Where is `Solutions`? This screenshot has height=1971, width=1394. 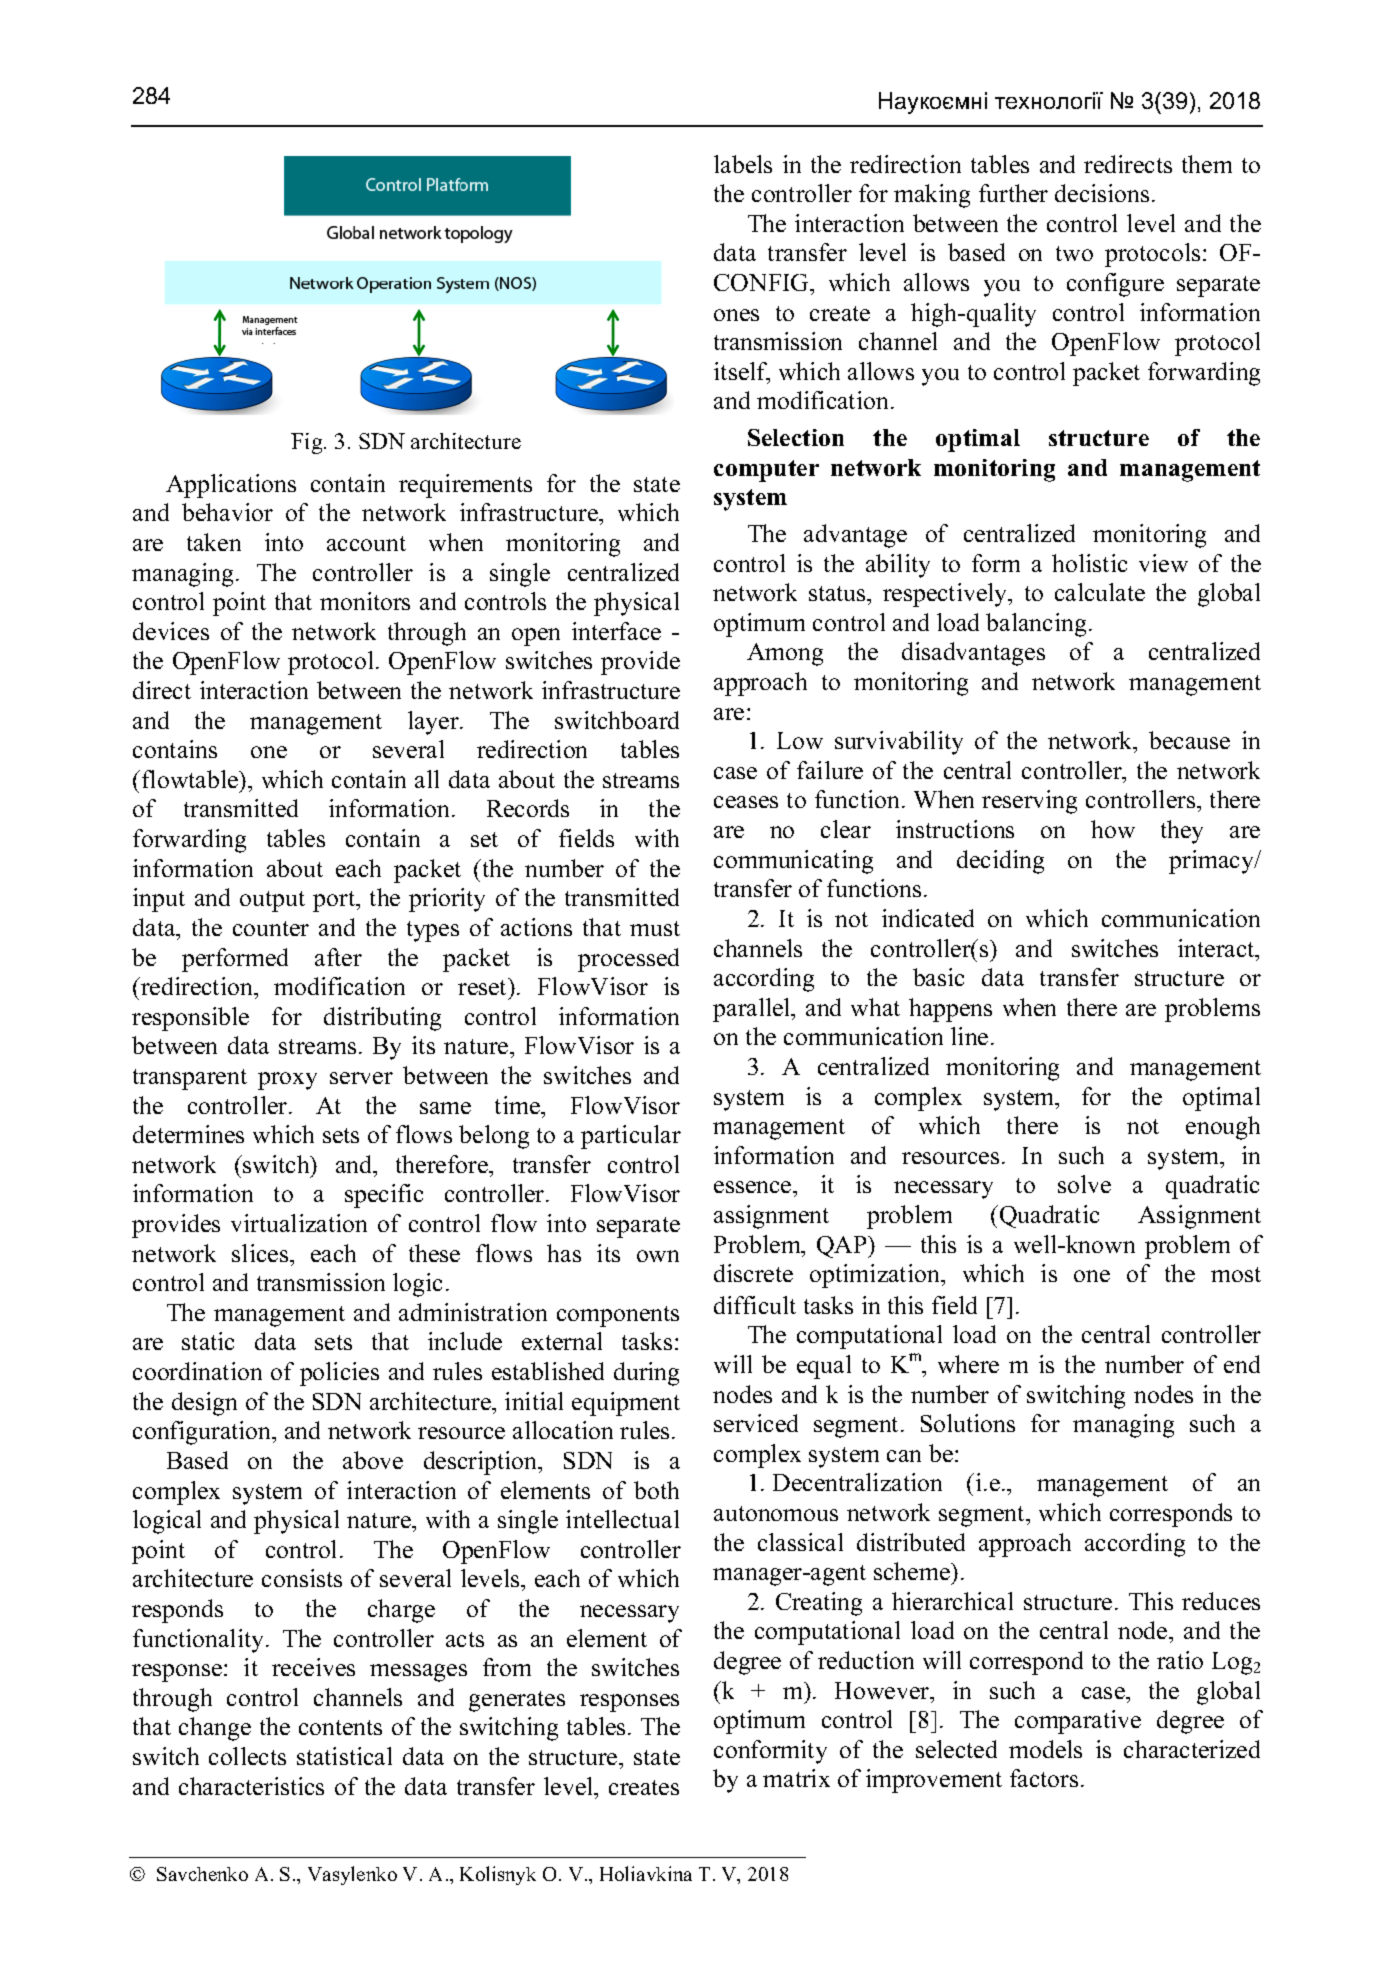
Solutions is located at coordinates (968, 1423).
